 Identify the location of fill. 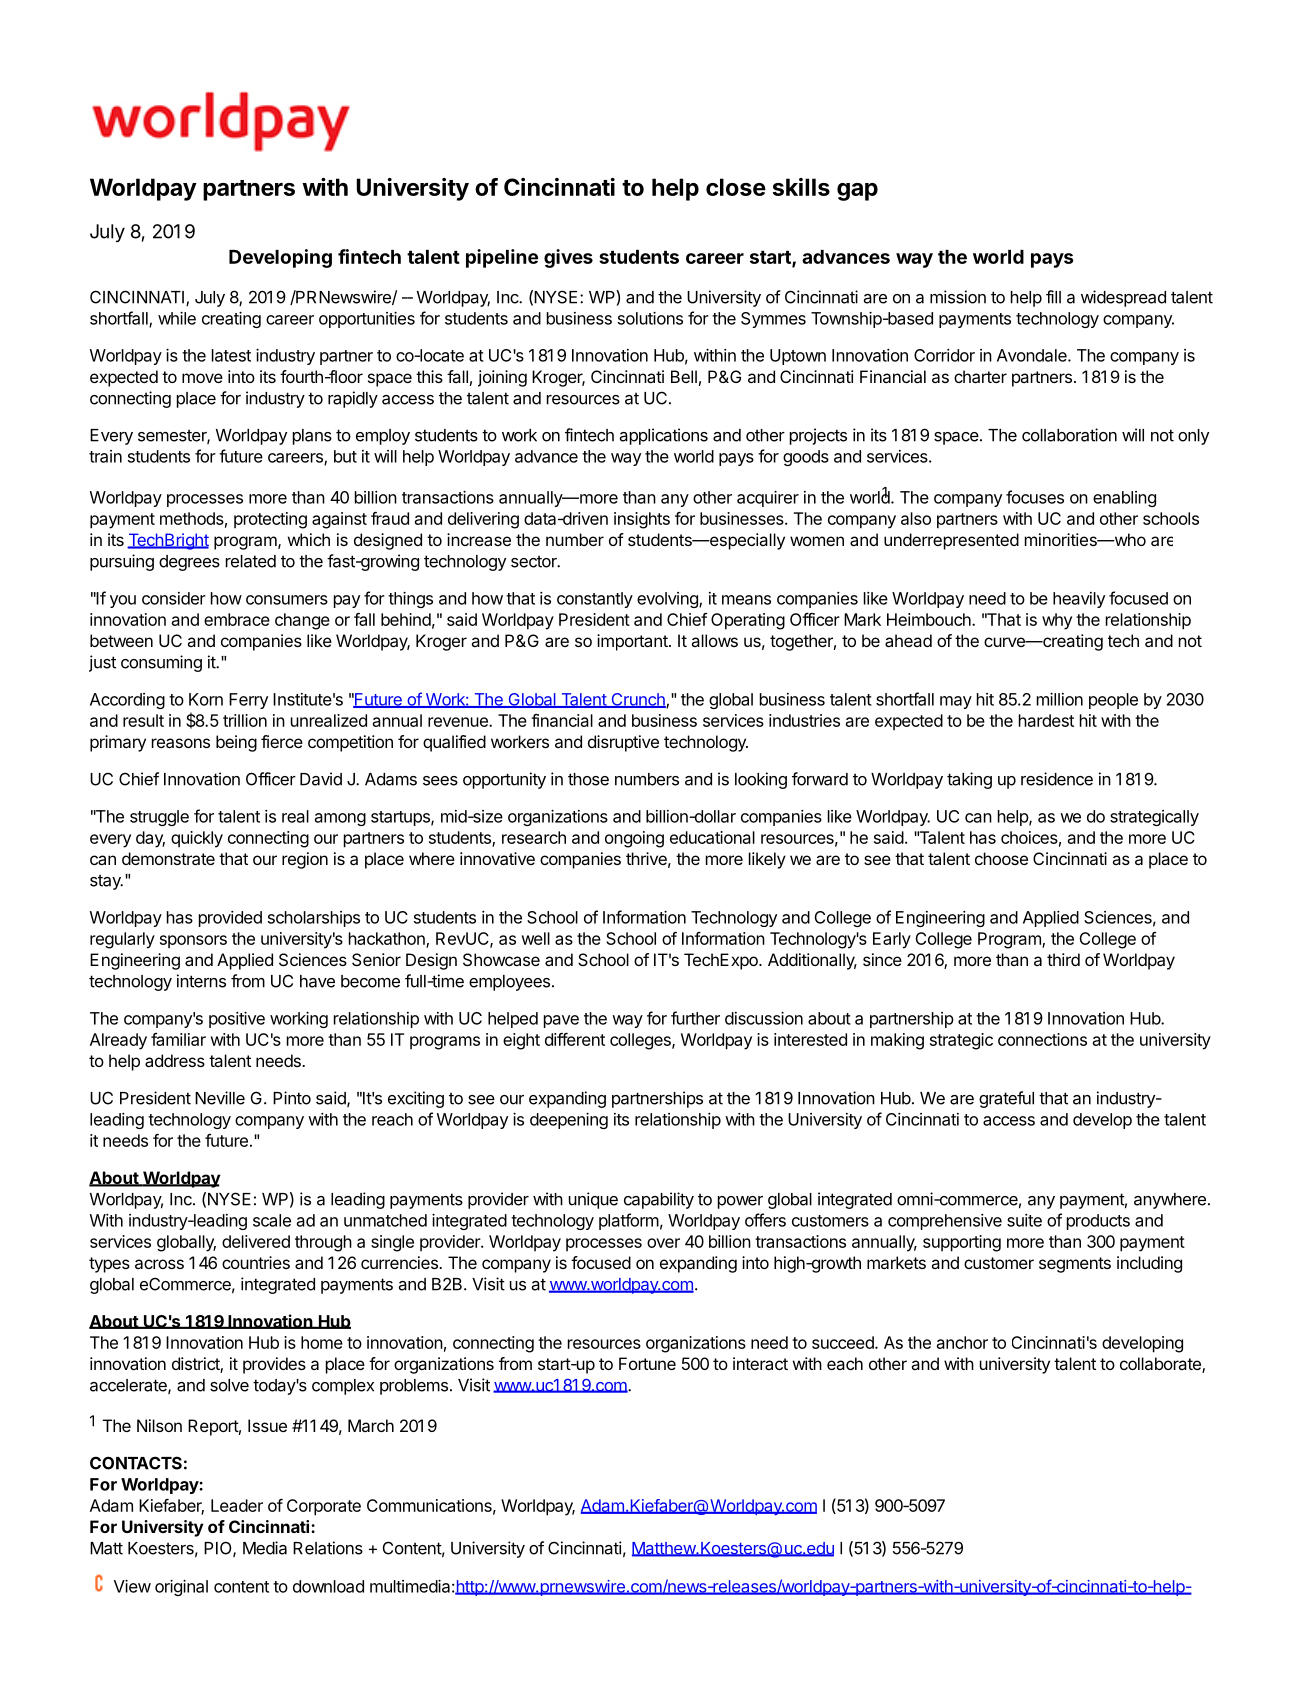
(1053, 297).
